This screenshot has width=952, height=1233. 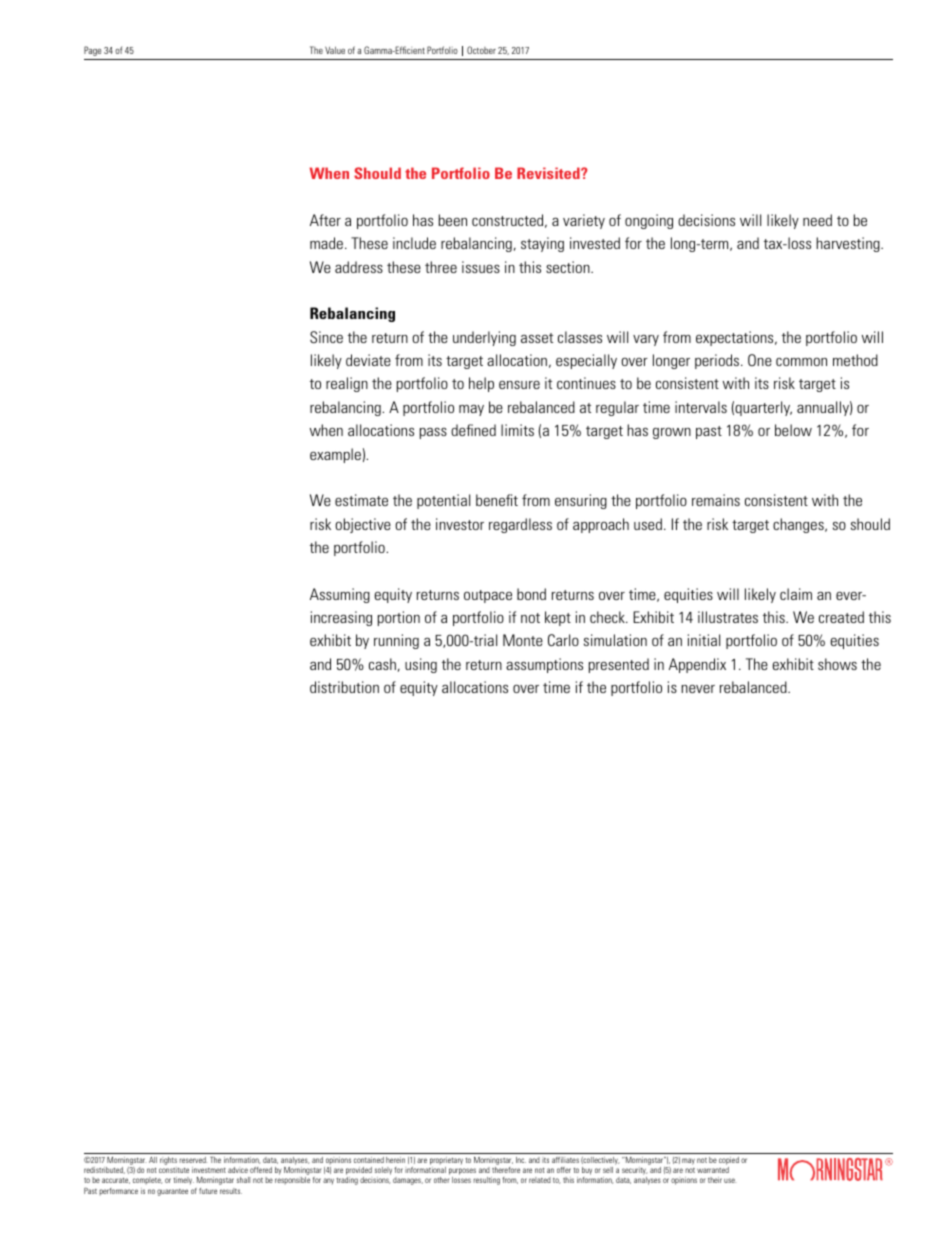 I want to click on Appendix, so click(x=697, y=665).
